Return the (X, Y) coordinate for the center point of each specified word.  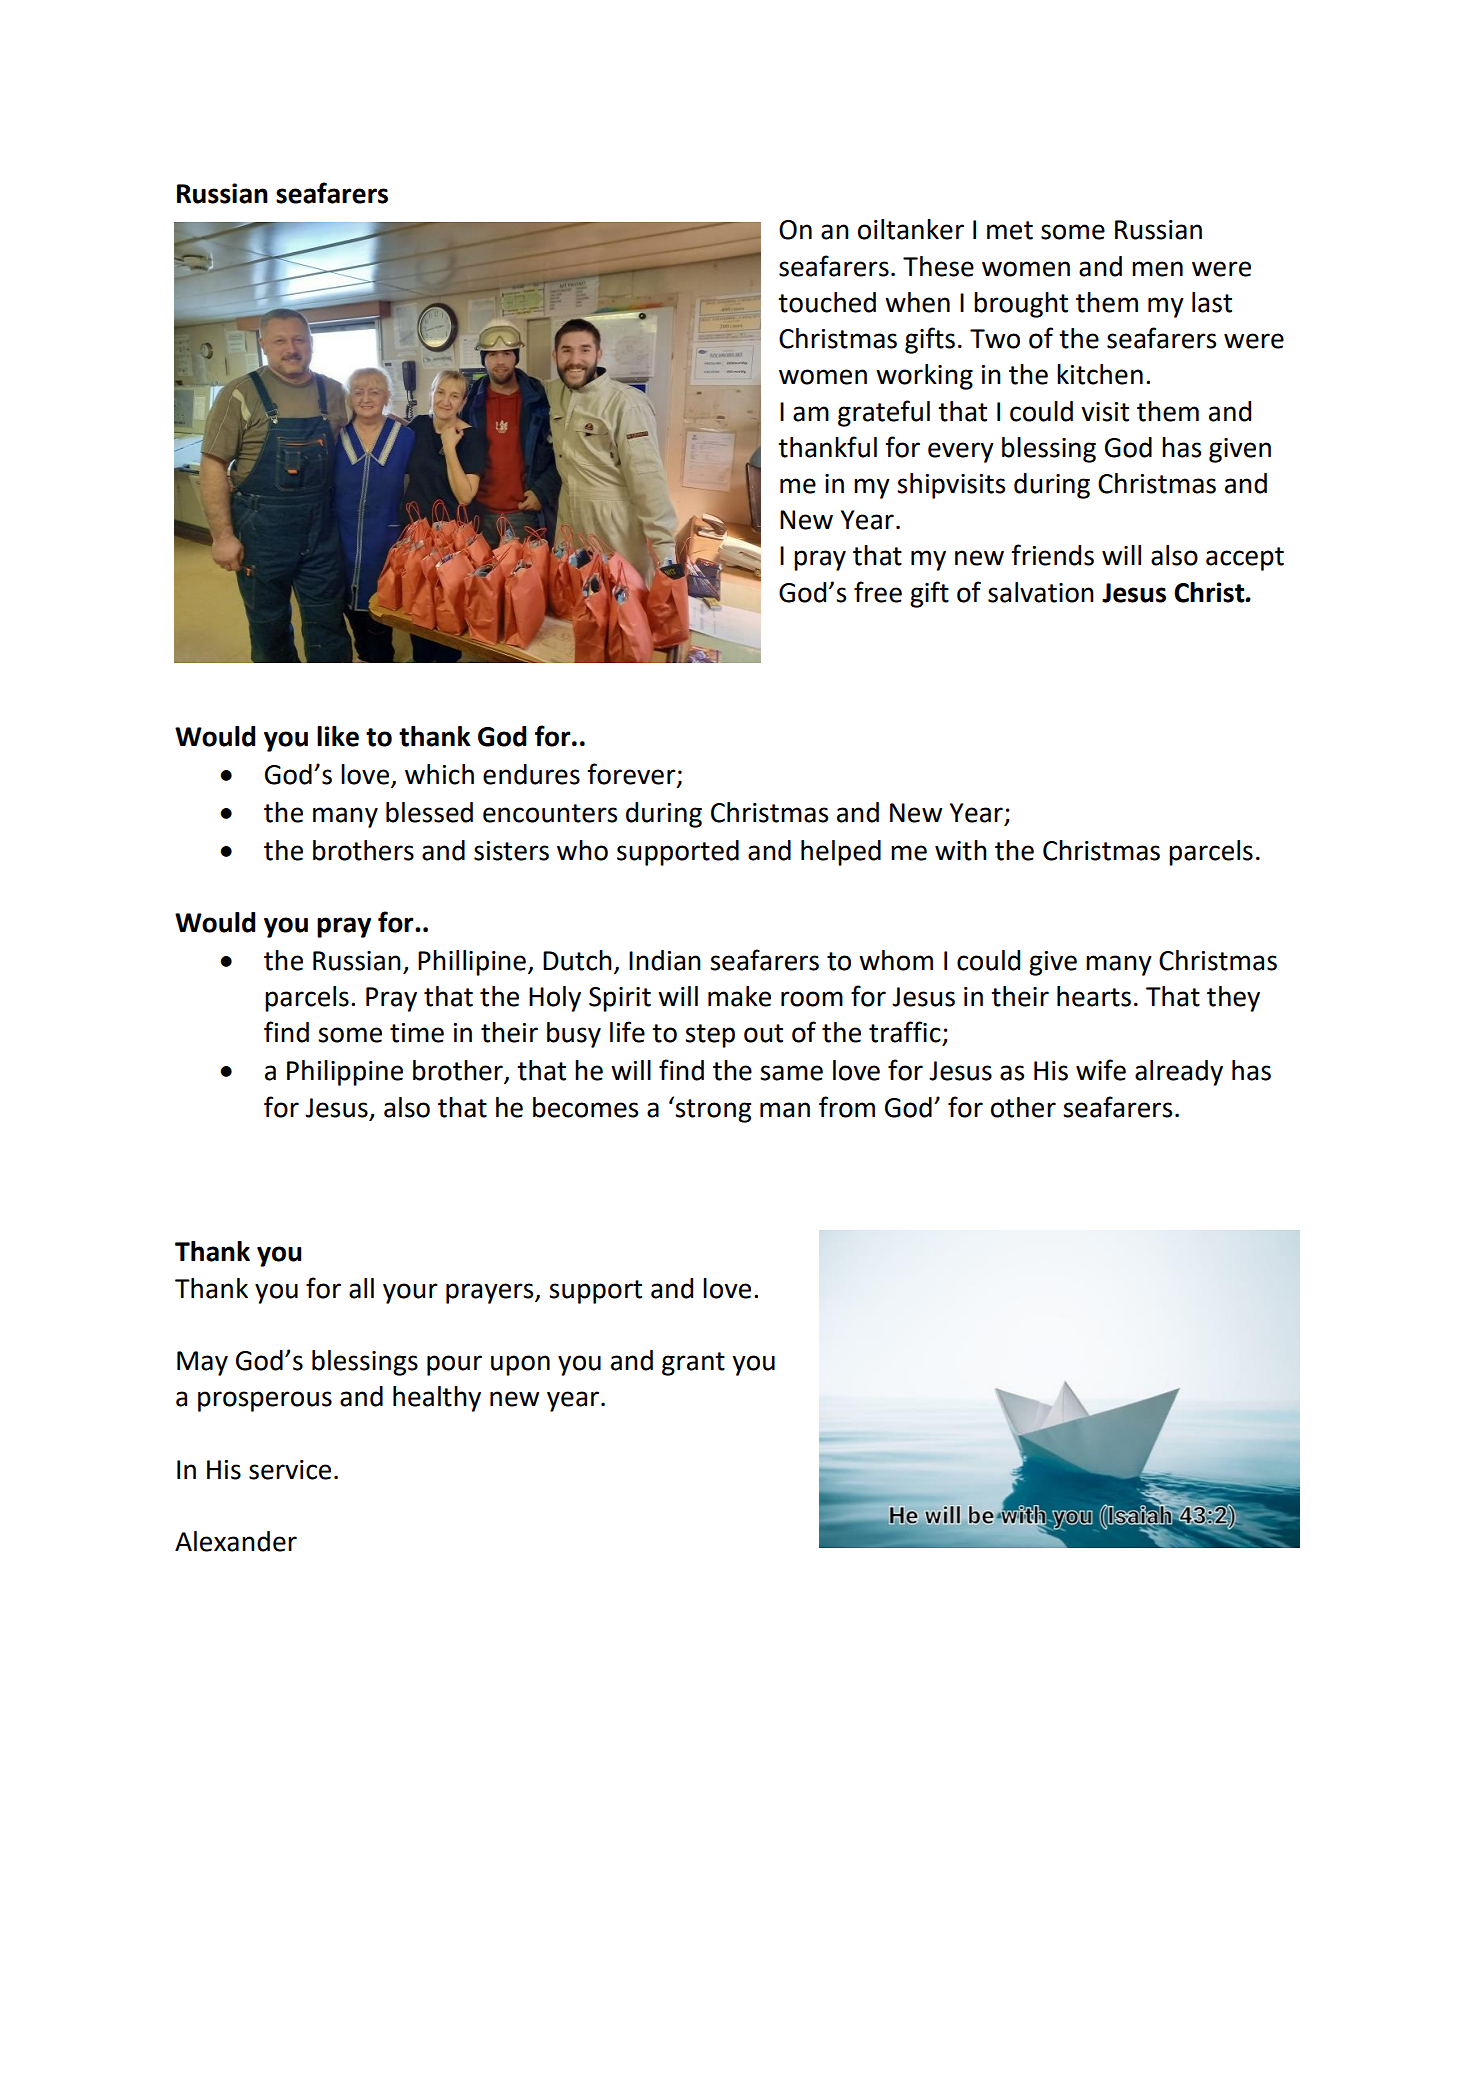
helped (841, 853)
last (1212, 302)
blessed (429, 812)
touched (827, 302)
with (961, 850)
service (290, 1470)
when (917, 302)
